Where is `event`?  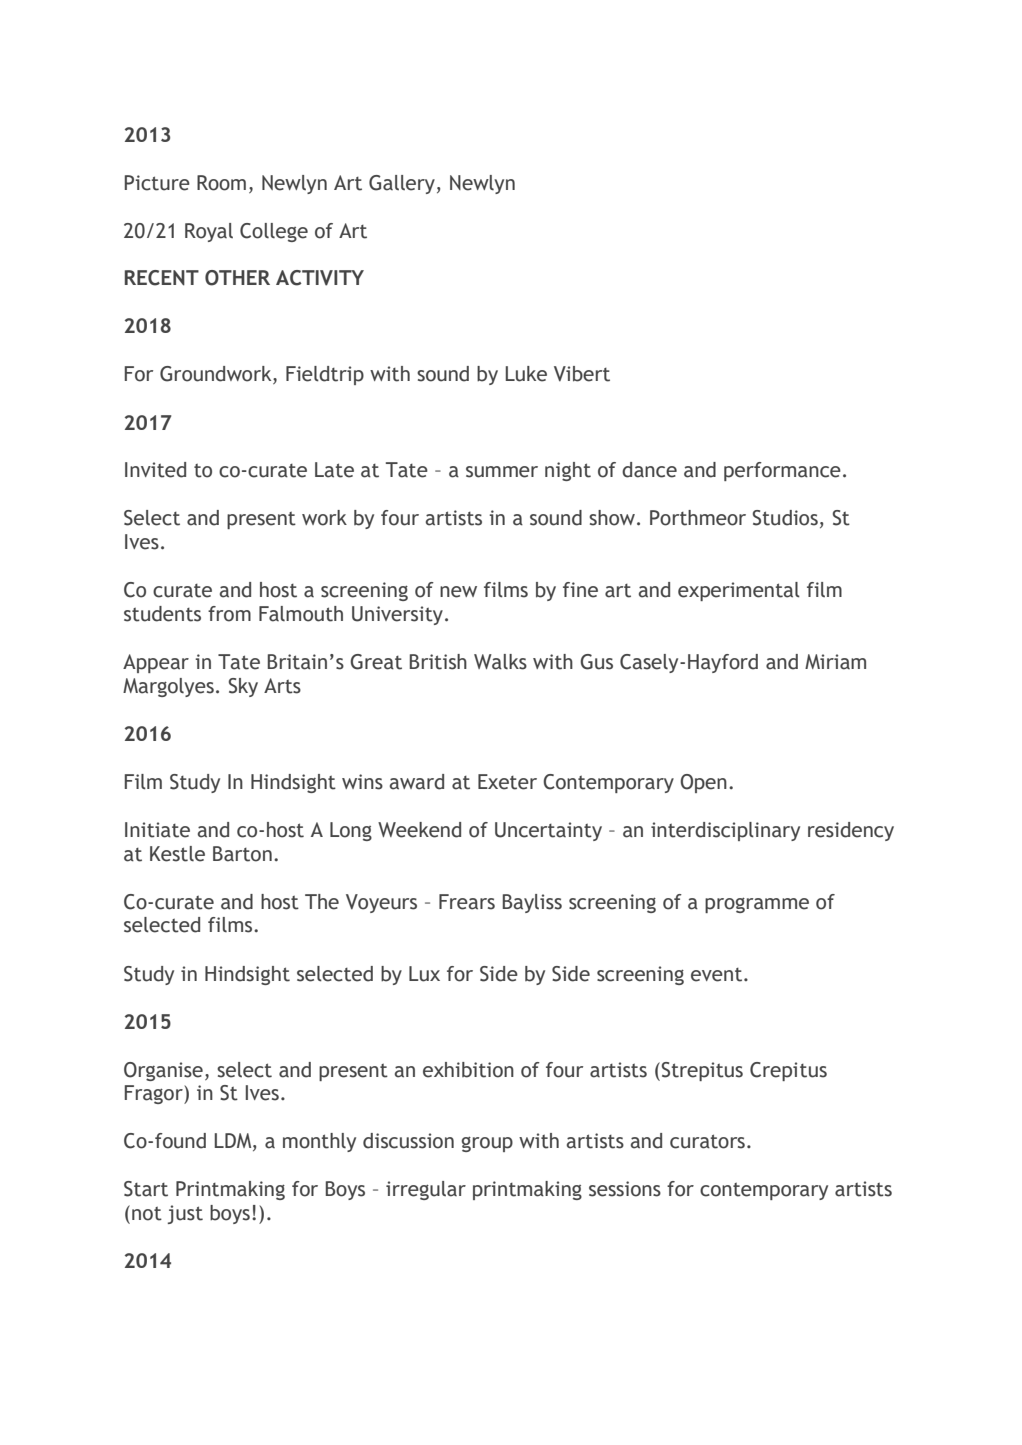
event is located at coordinates (718, 975).
